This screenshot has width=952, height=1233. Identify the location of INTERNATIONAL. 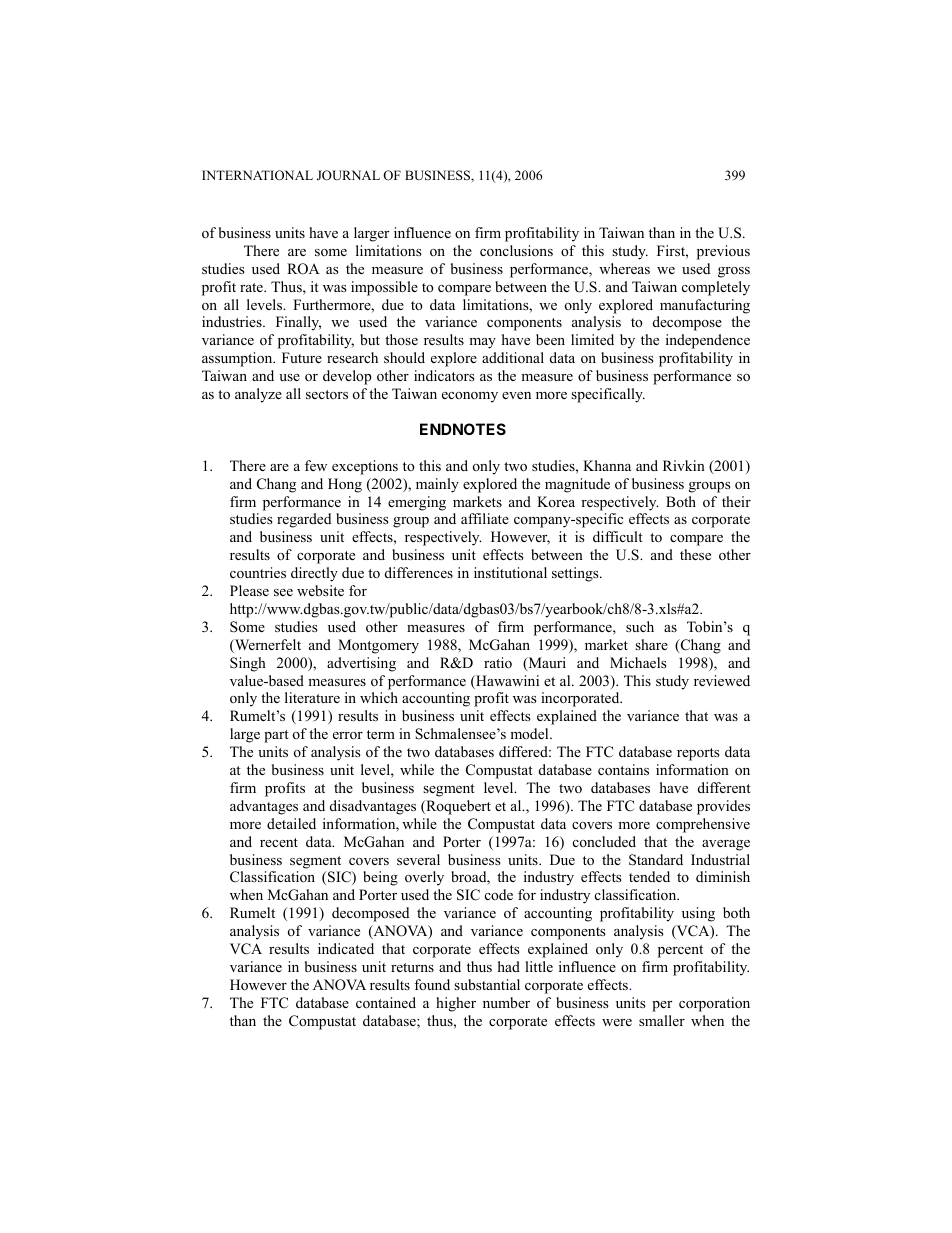
(257, 175).
